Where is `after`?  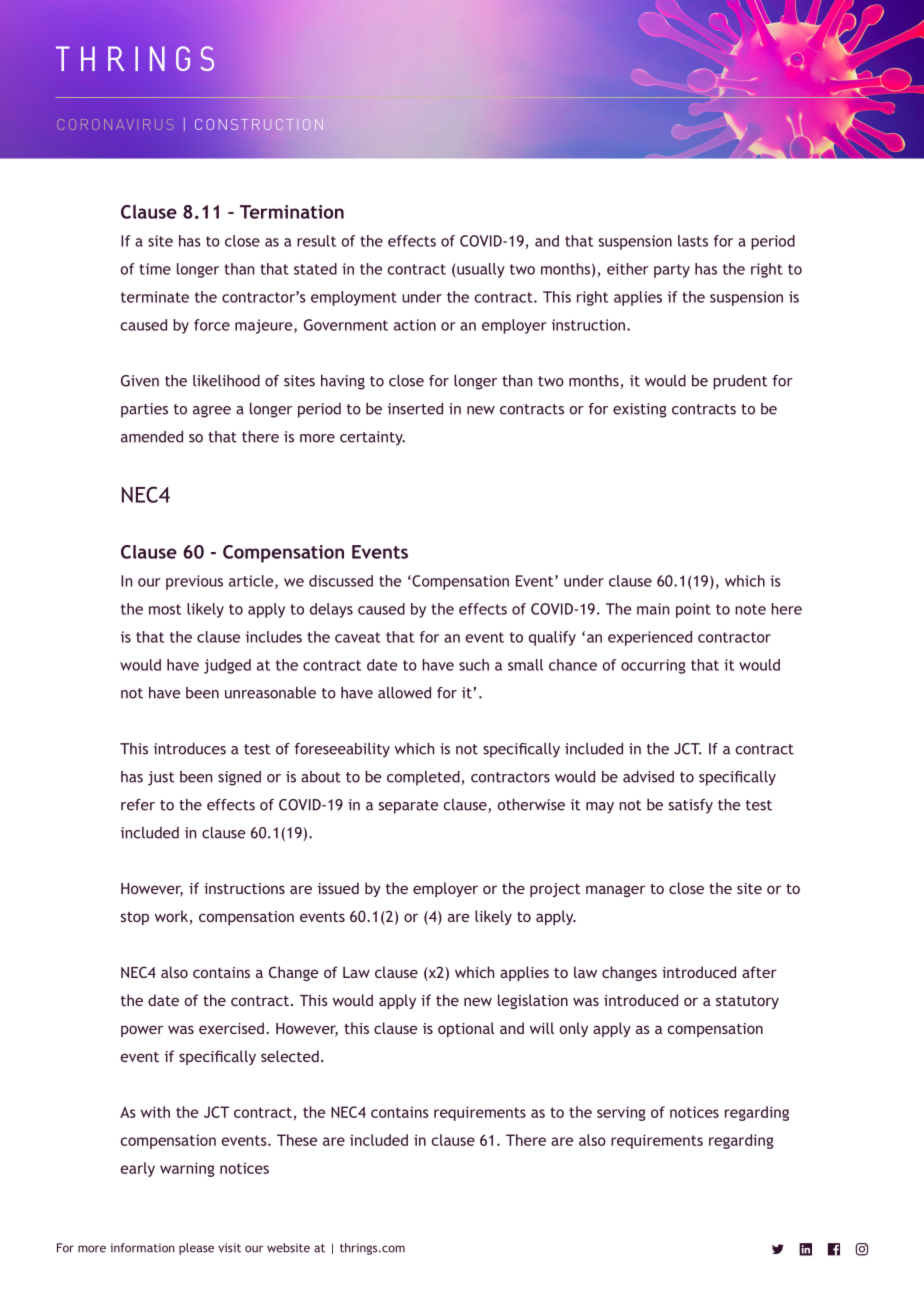
after is located at coordinates (759, 972).
